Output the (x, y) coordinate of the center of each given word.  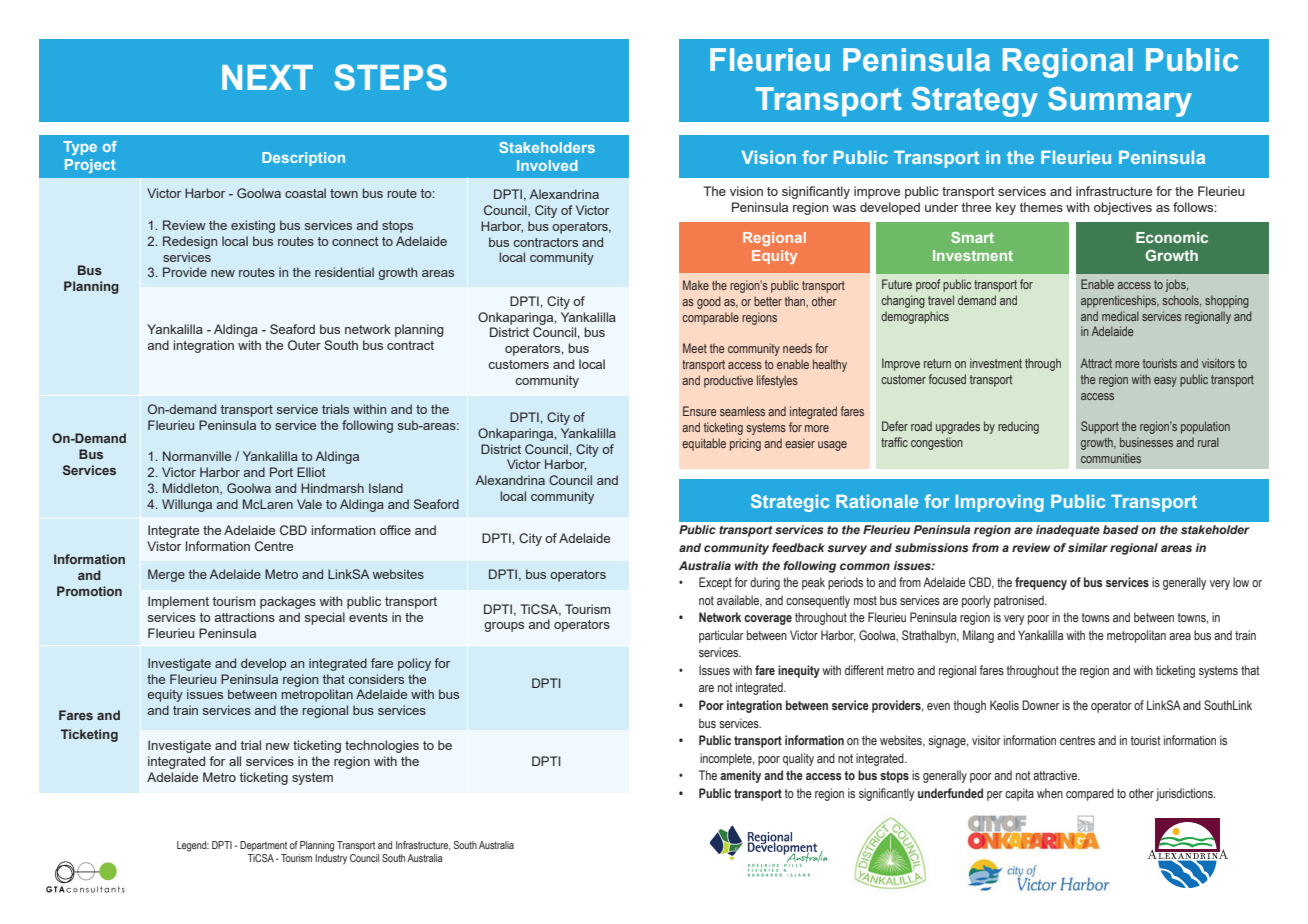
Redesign (190, 242)
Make (696, 285)
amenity (740, 776)
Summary (1120, 102)
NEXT (267, 77)
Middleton (192, 489)
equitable (704, 444)
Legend (193, 846)
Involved (547, 165)
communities (1111, 458)
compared (1090, 794)
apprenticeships (1120, 301)
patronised (1020, 601)
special (325, 618)
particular (721, 636)
